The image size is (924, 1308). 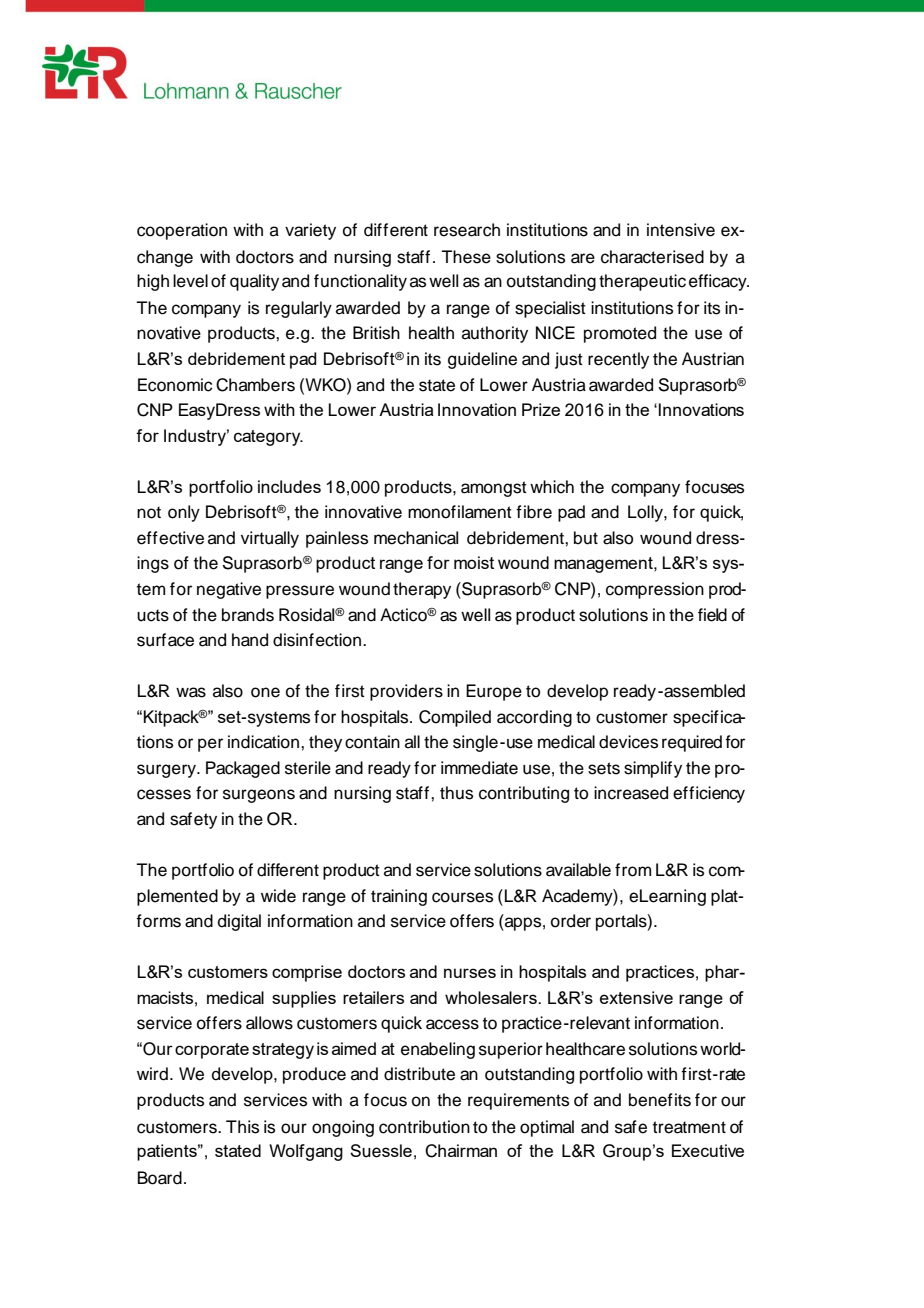 I want to click on characterised, so click(x=652, y=257).
